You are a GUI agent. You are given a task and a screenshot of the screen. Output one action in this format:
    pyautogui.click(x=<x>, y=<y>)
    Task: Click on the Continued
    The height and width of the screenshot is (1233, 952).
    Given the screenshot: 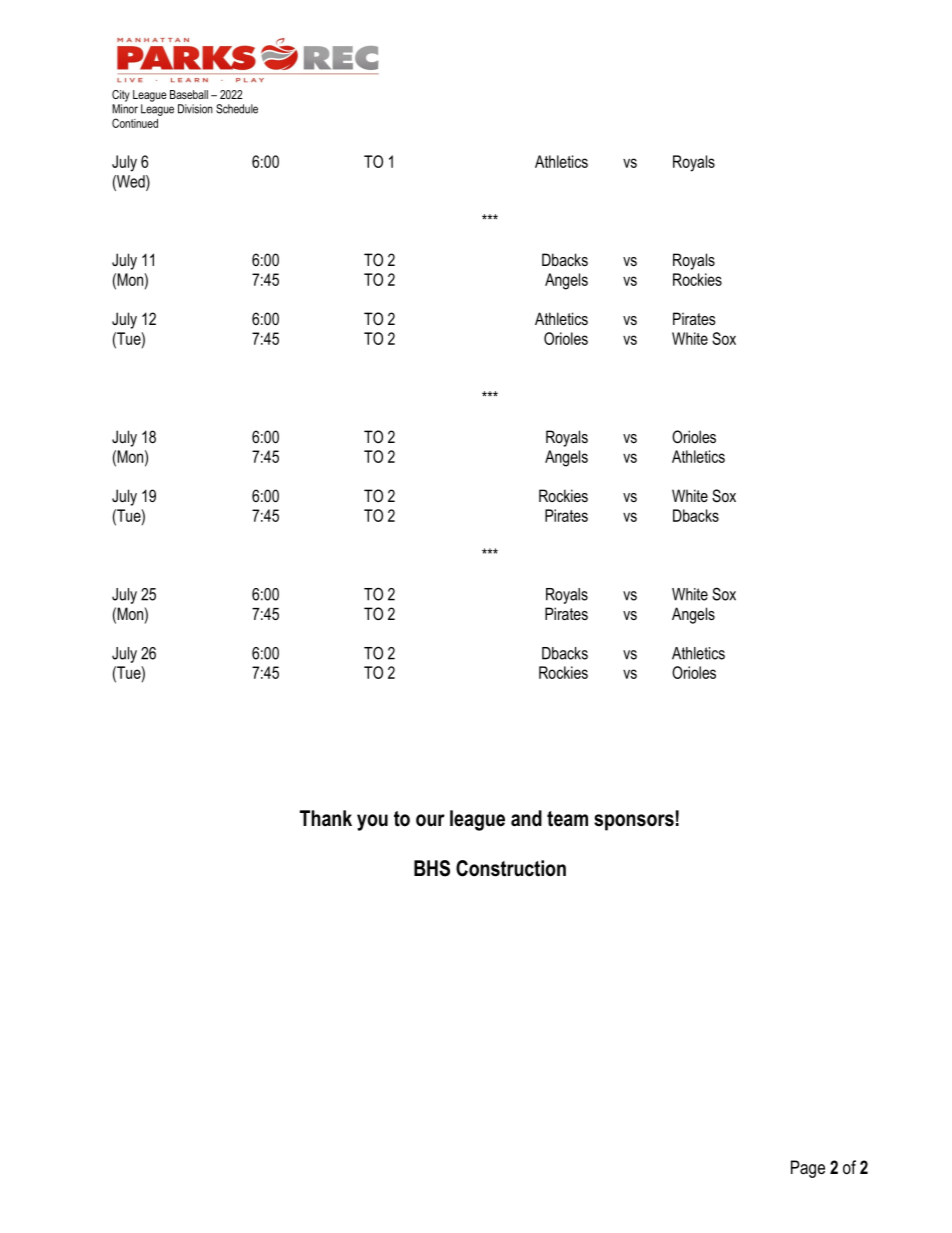 What is the action you would take?
    pyautogui.click(x=135, y=123)
